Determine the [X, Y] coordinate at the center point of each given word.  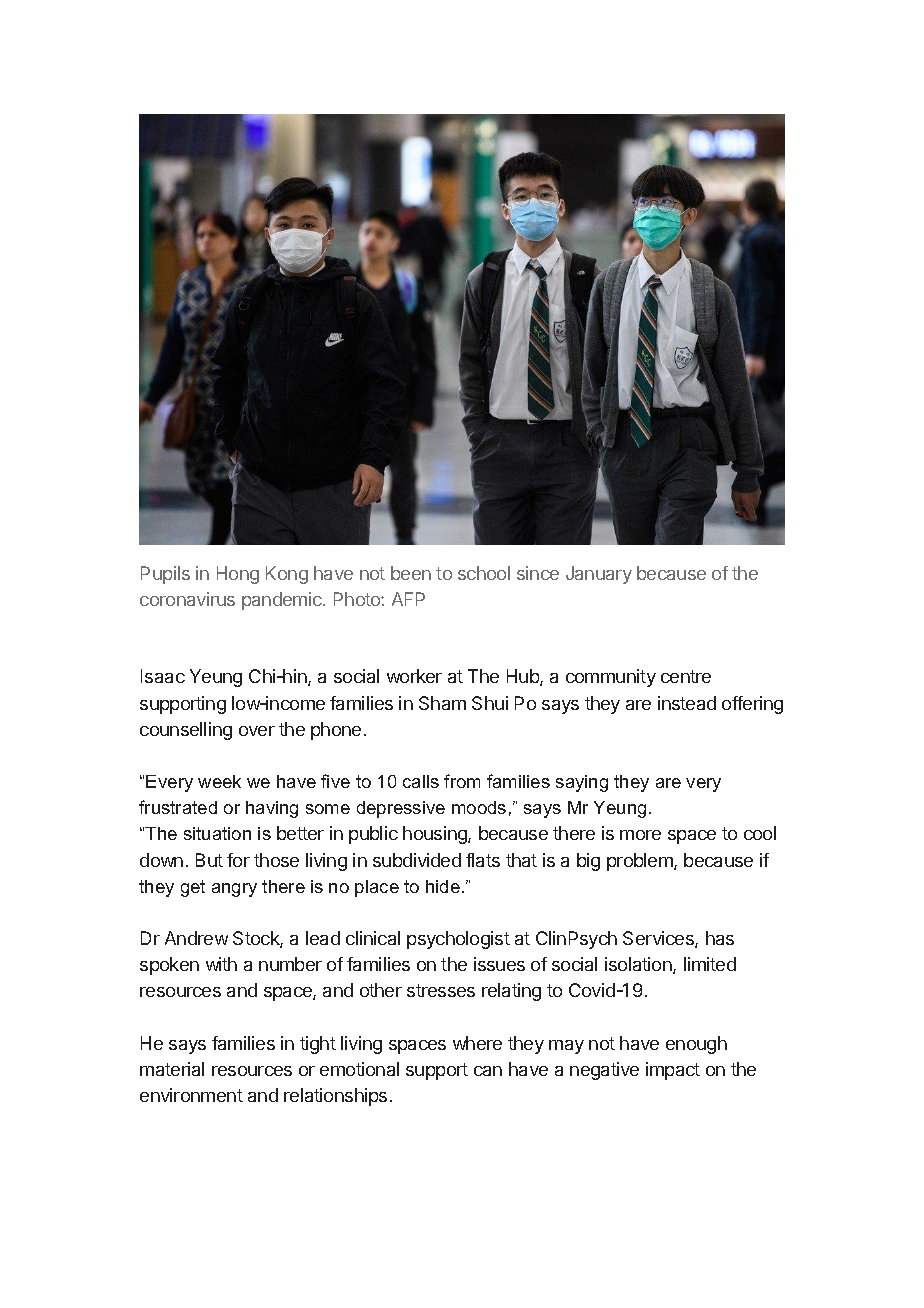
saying [582, 783]
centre [686, 676]
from [462, 781]
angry [234, 890]
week [219, 781]
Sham [442, 703]
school [484, 573]
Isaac [163, 676]
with [221, 964]
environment [191, 1095]
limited [710, 964]
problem [641, 862]
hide [443, 886]
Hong [238, 575]
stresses [441, 990]
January [599, 575]
